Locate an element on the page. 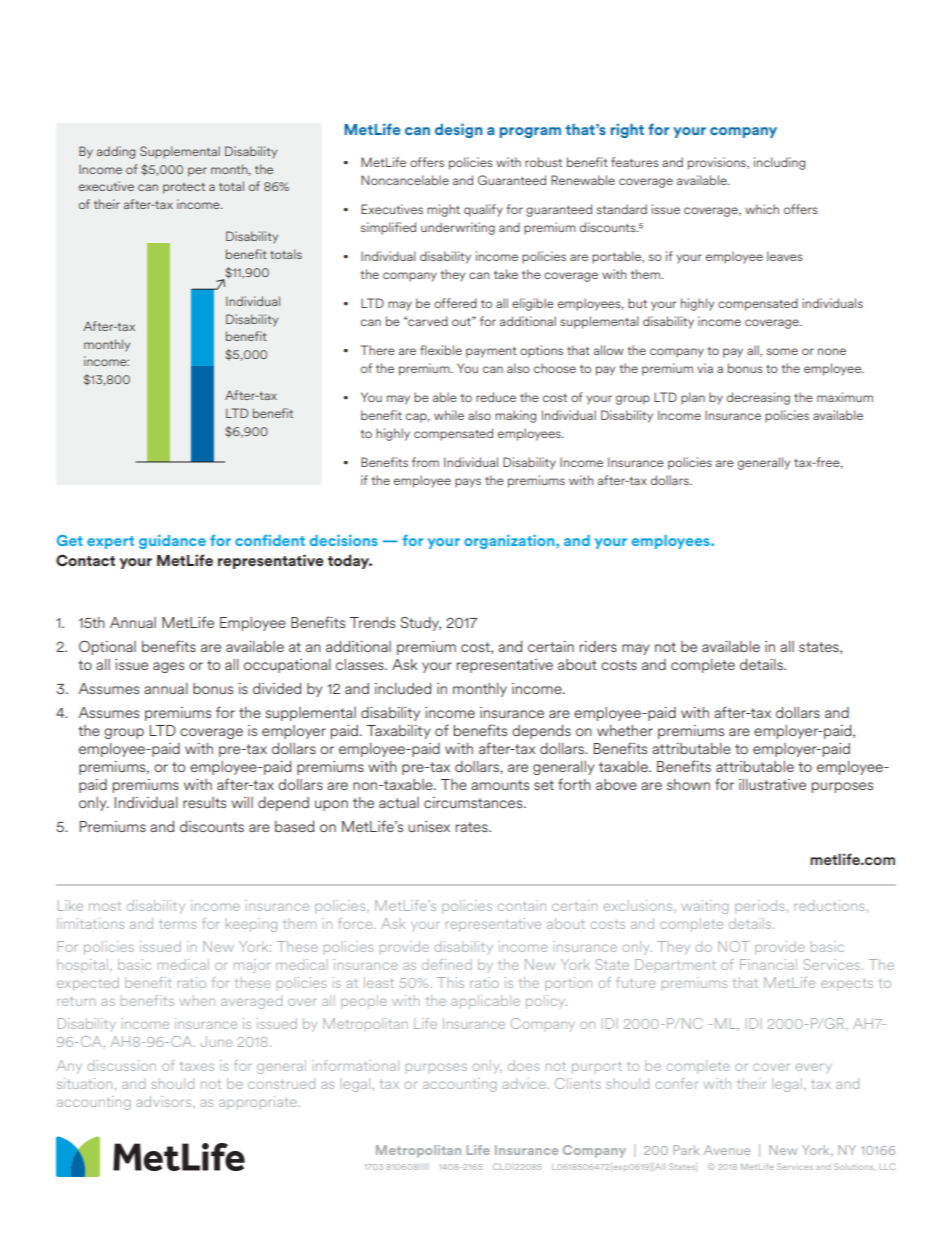 The image size is (952, 1233). design is located at coordinates (458, 130).
